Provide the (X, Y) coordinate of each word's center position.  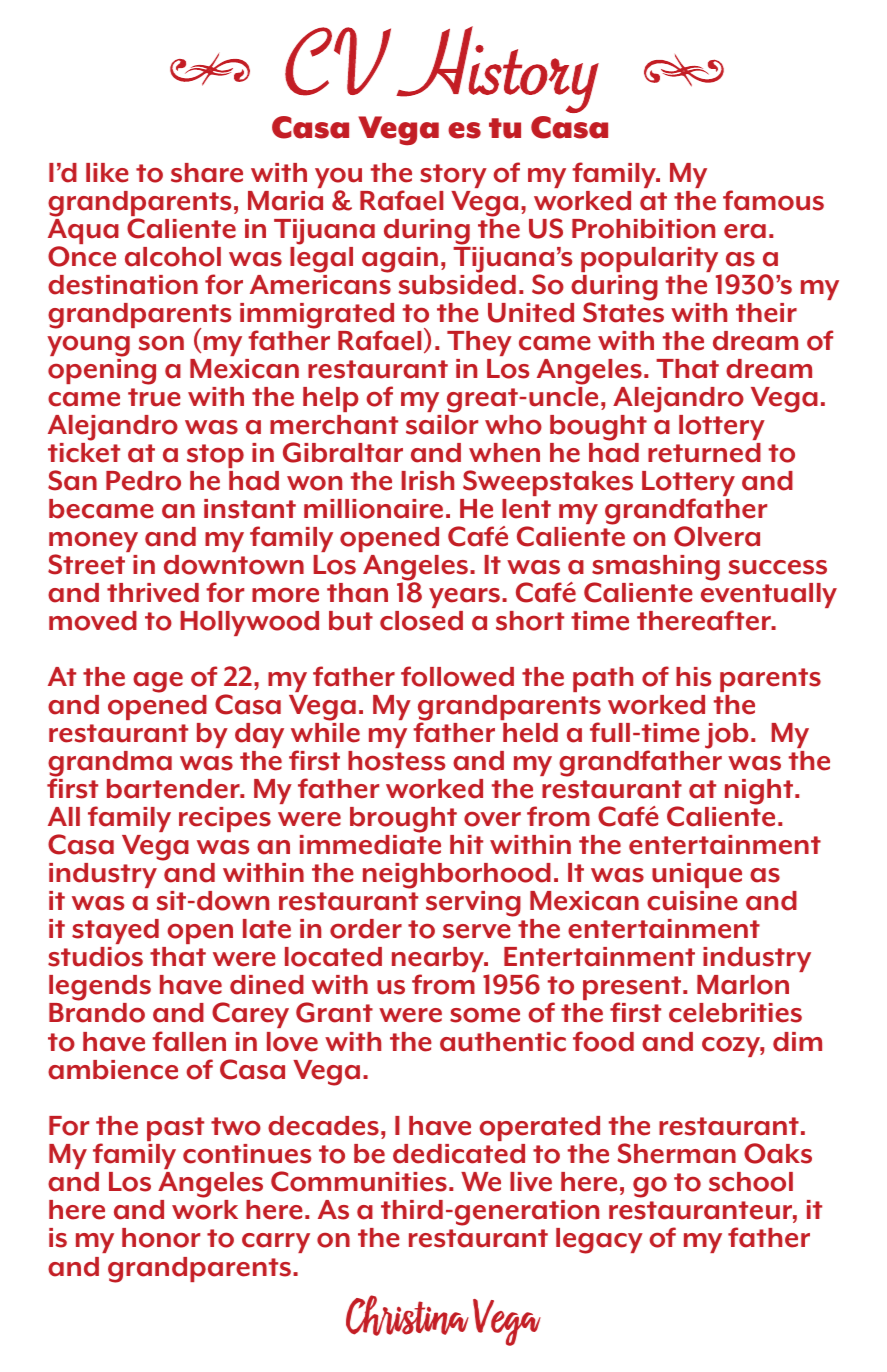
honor (161, 1238)
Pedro (143, 481)
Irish (427, 481)
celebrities (735, 1013)
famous (773, 200)
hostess (397, 761)
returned (704, 453)
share (207, 173)
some (485, 1015)
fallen (189, 1041)
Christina (407, 1315)
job (727, 736)
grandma (110, 765)
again (400, 260)
